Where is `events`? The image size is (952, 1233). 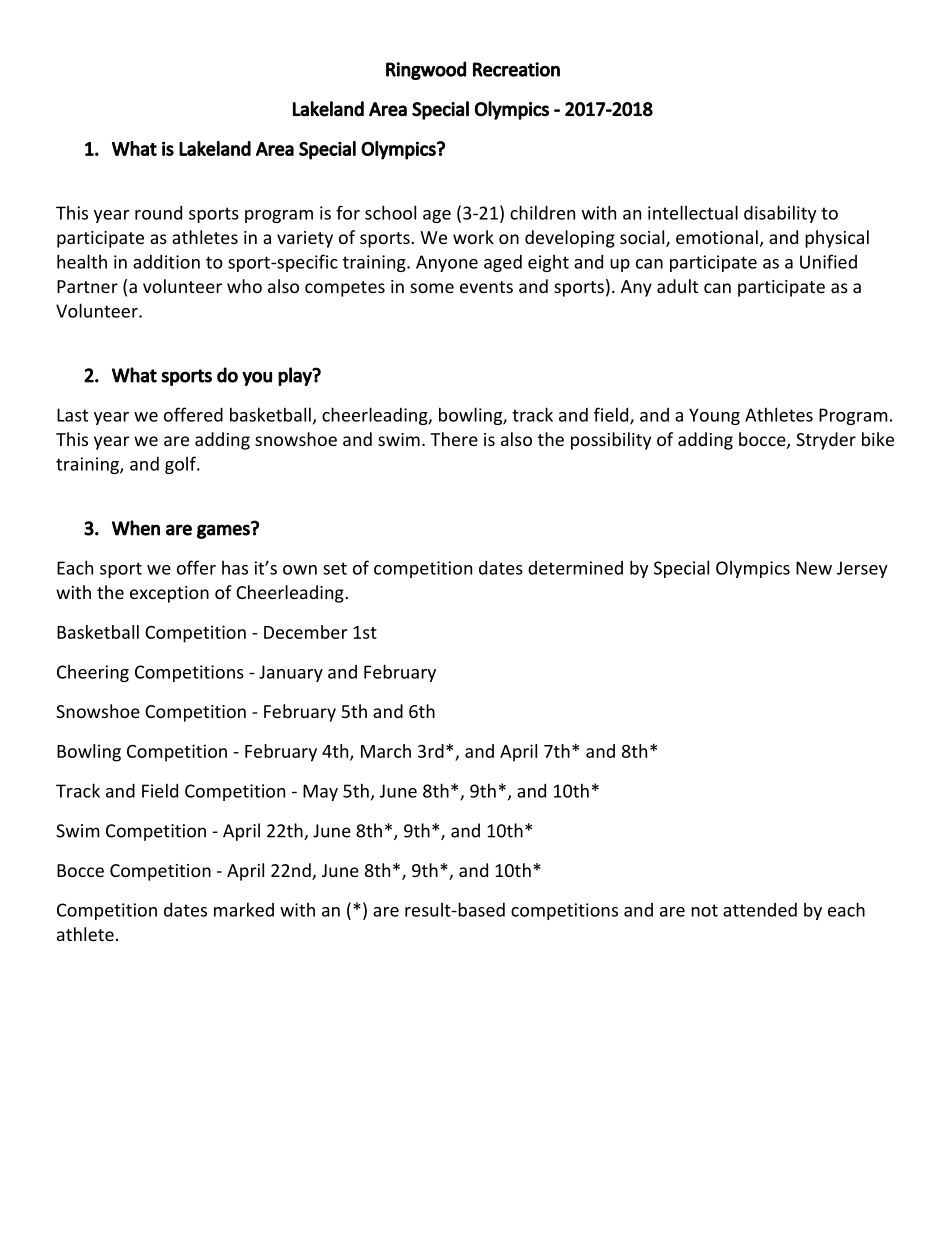
events is located at coordinates (486, 287).
